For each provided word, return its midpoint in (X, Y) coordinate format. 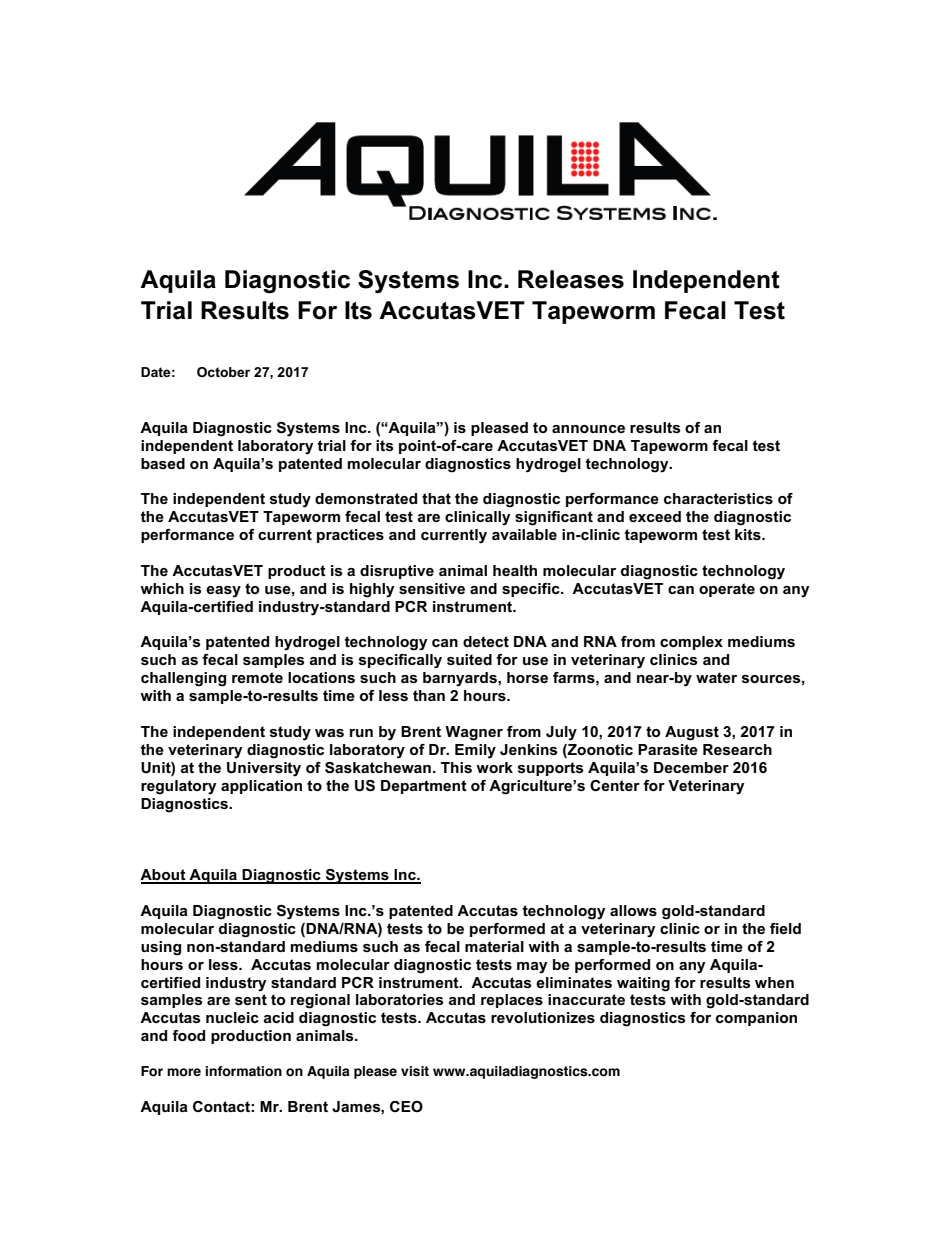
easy (223, 592)
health (515, 570)
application (261, 787)
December (691, 767)
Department (424, 787)
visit (415, 1071)
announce (588, 429)
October (223, 372)
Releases (571, 279)
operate (727, 590)
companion (756, 1019)
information (243, 1071)
